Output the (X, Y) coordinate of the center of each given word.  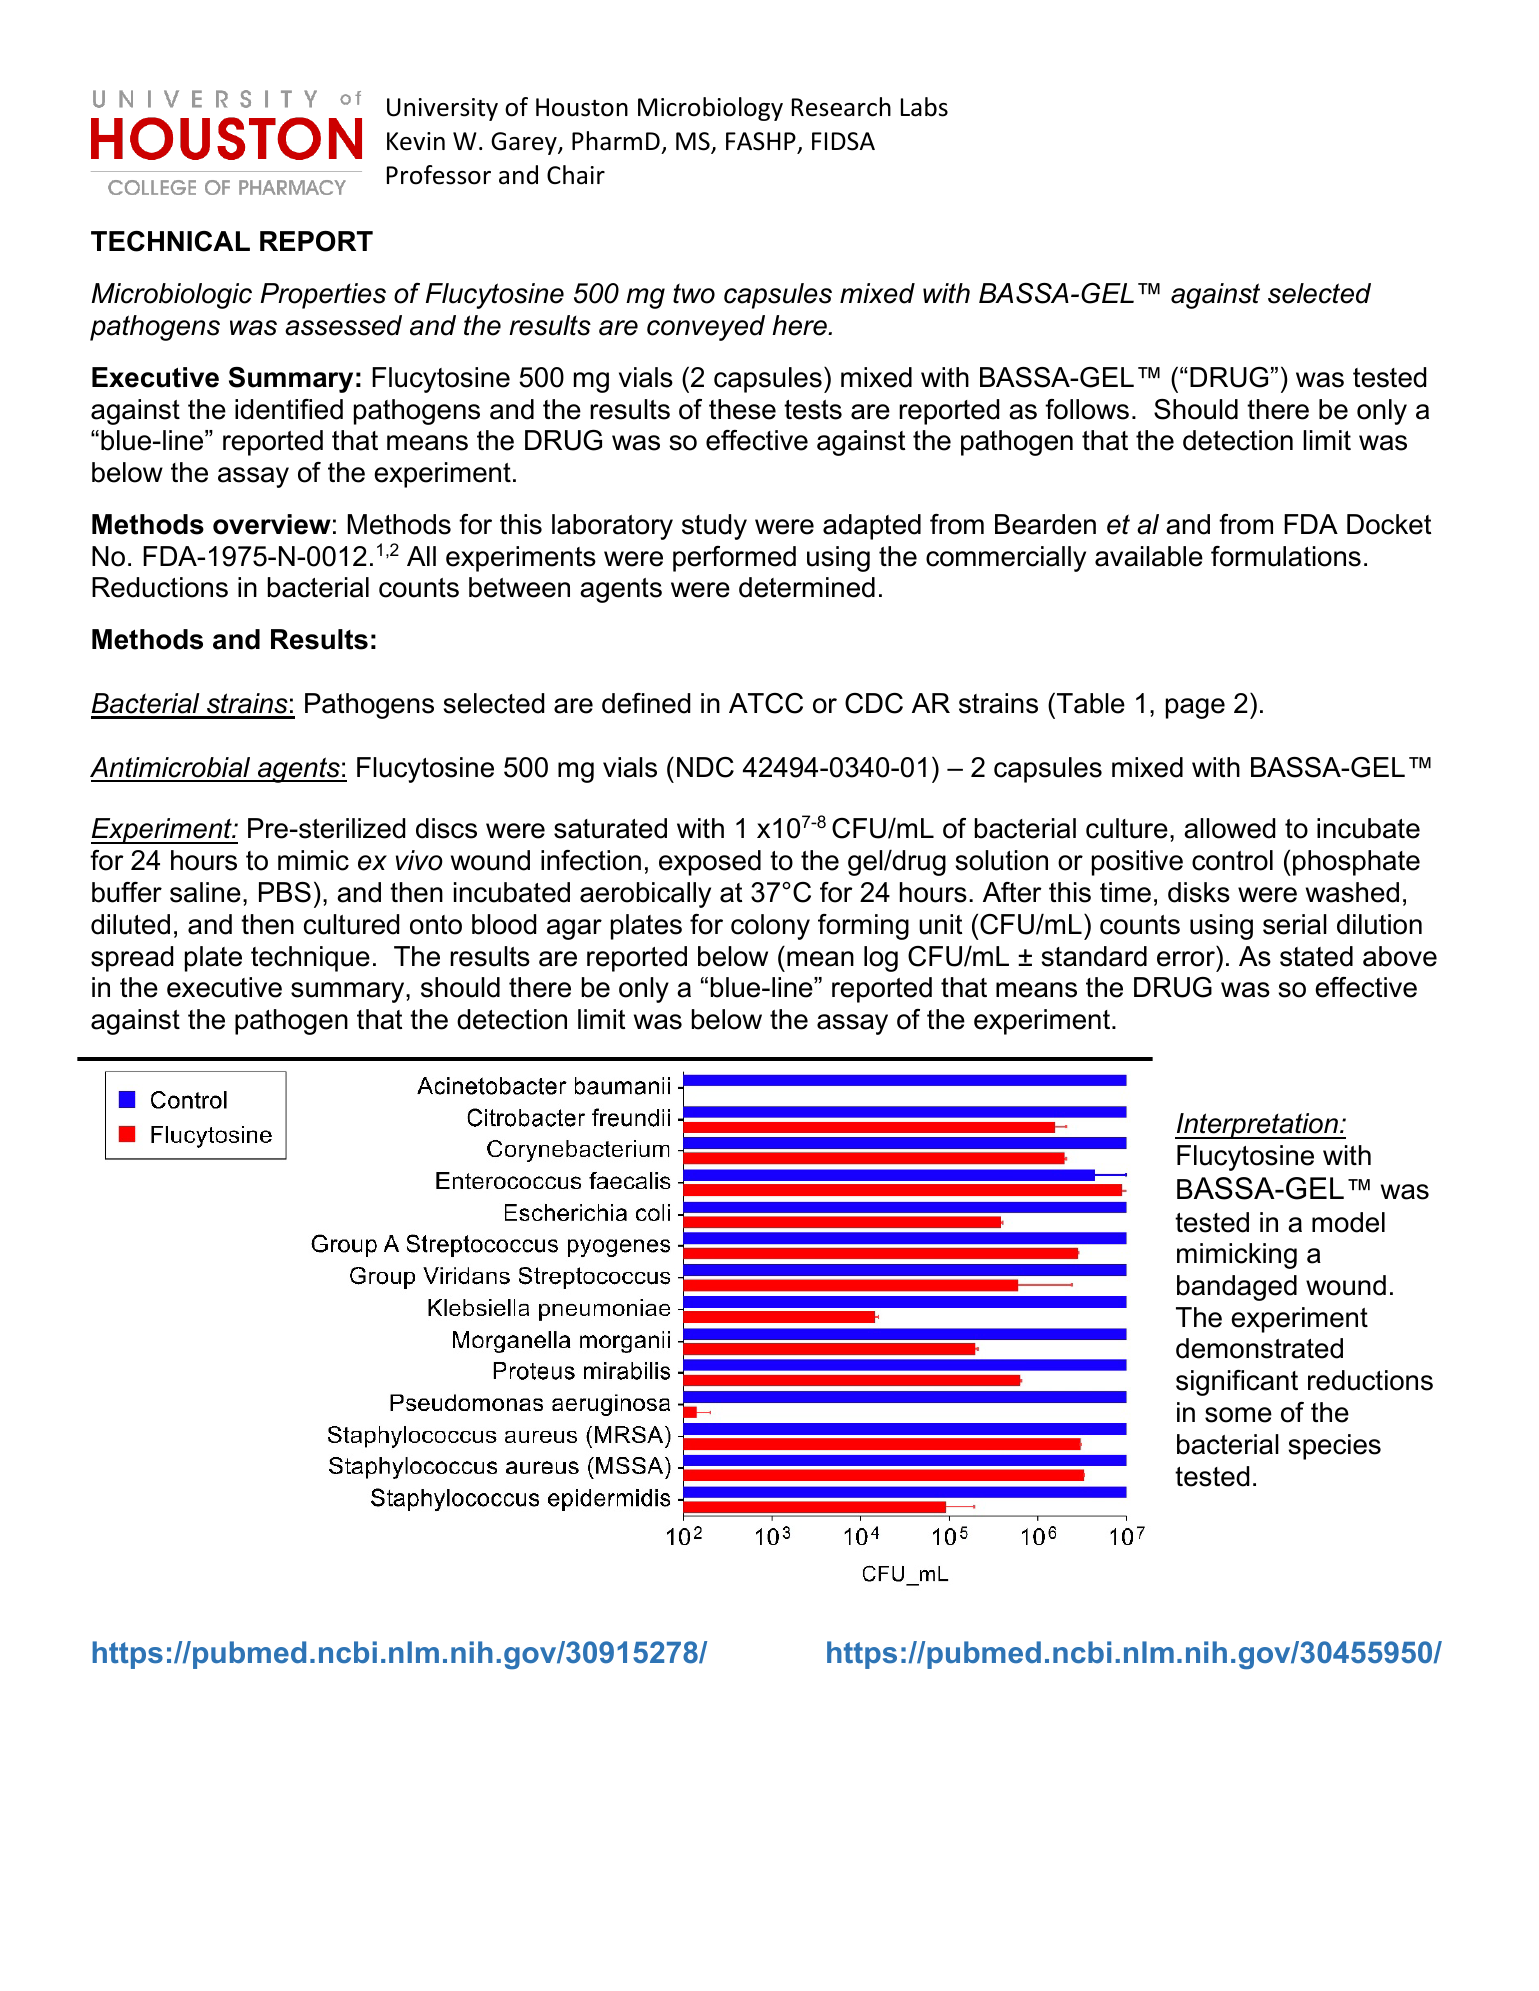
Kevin (416, 141)
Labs (924, 107)
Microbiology (710, 109)
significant (1237, 1383)
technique (310, 959)
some (1238, 1415)
